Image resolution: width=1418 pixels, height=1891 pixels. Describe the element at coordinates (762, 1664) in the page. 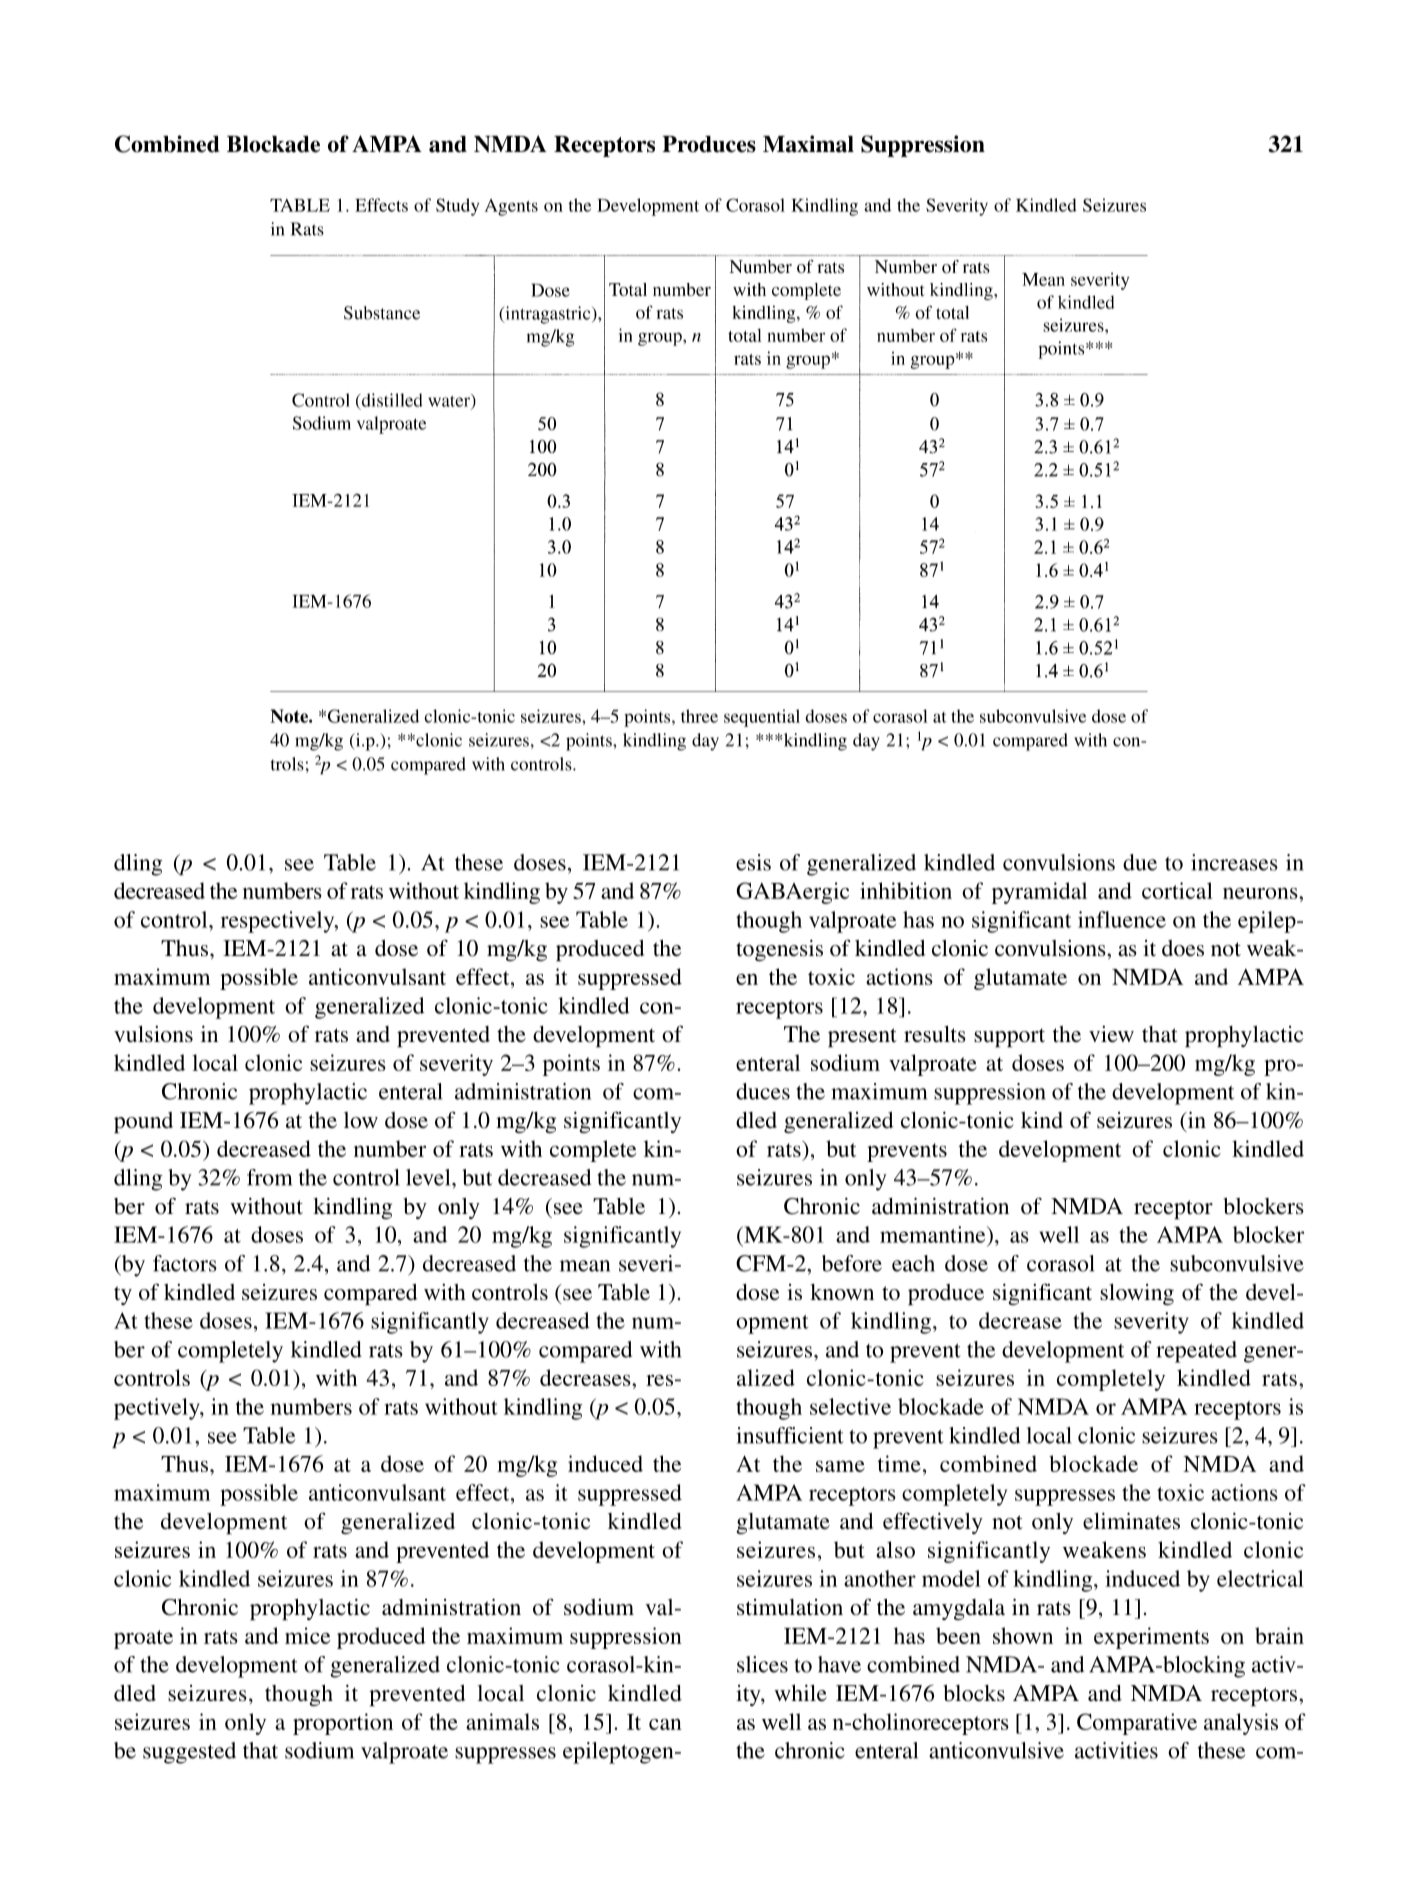

I see `slices` at that location.
